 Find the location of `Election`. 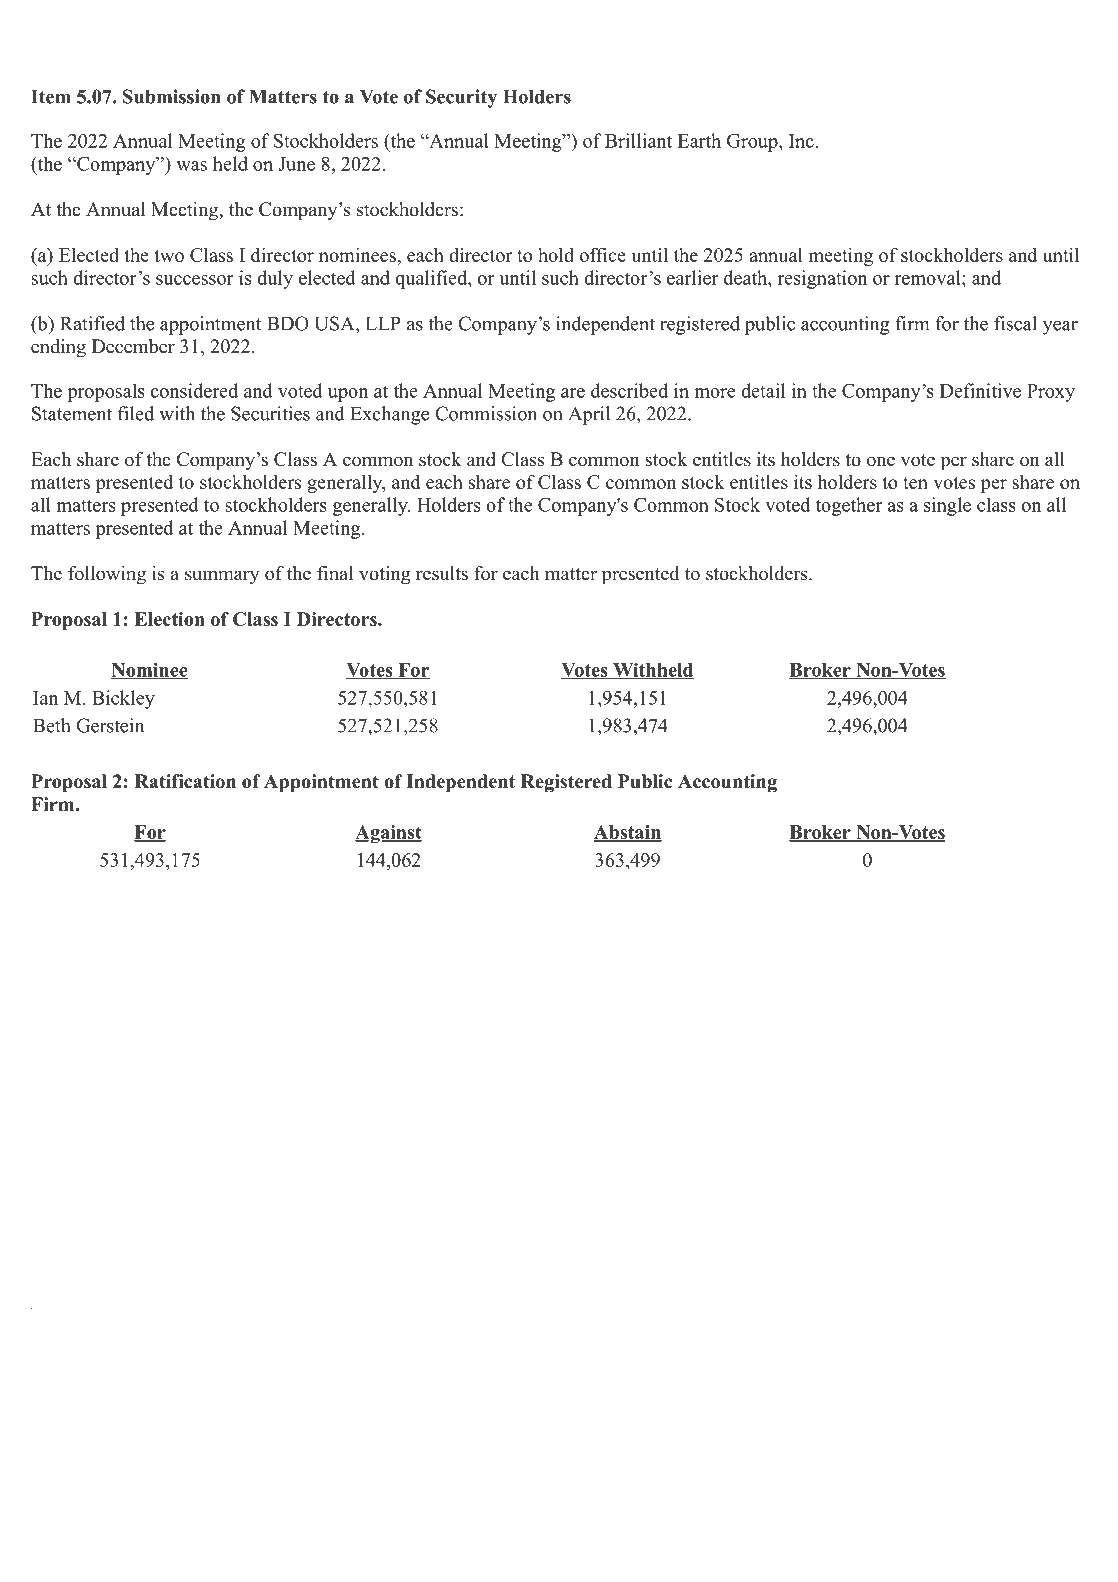

Election is located at coordinates (170, 619).
